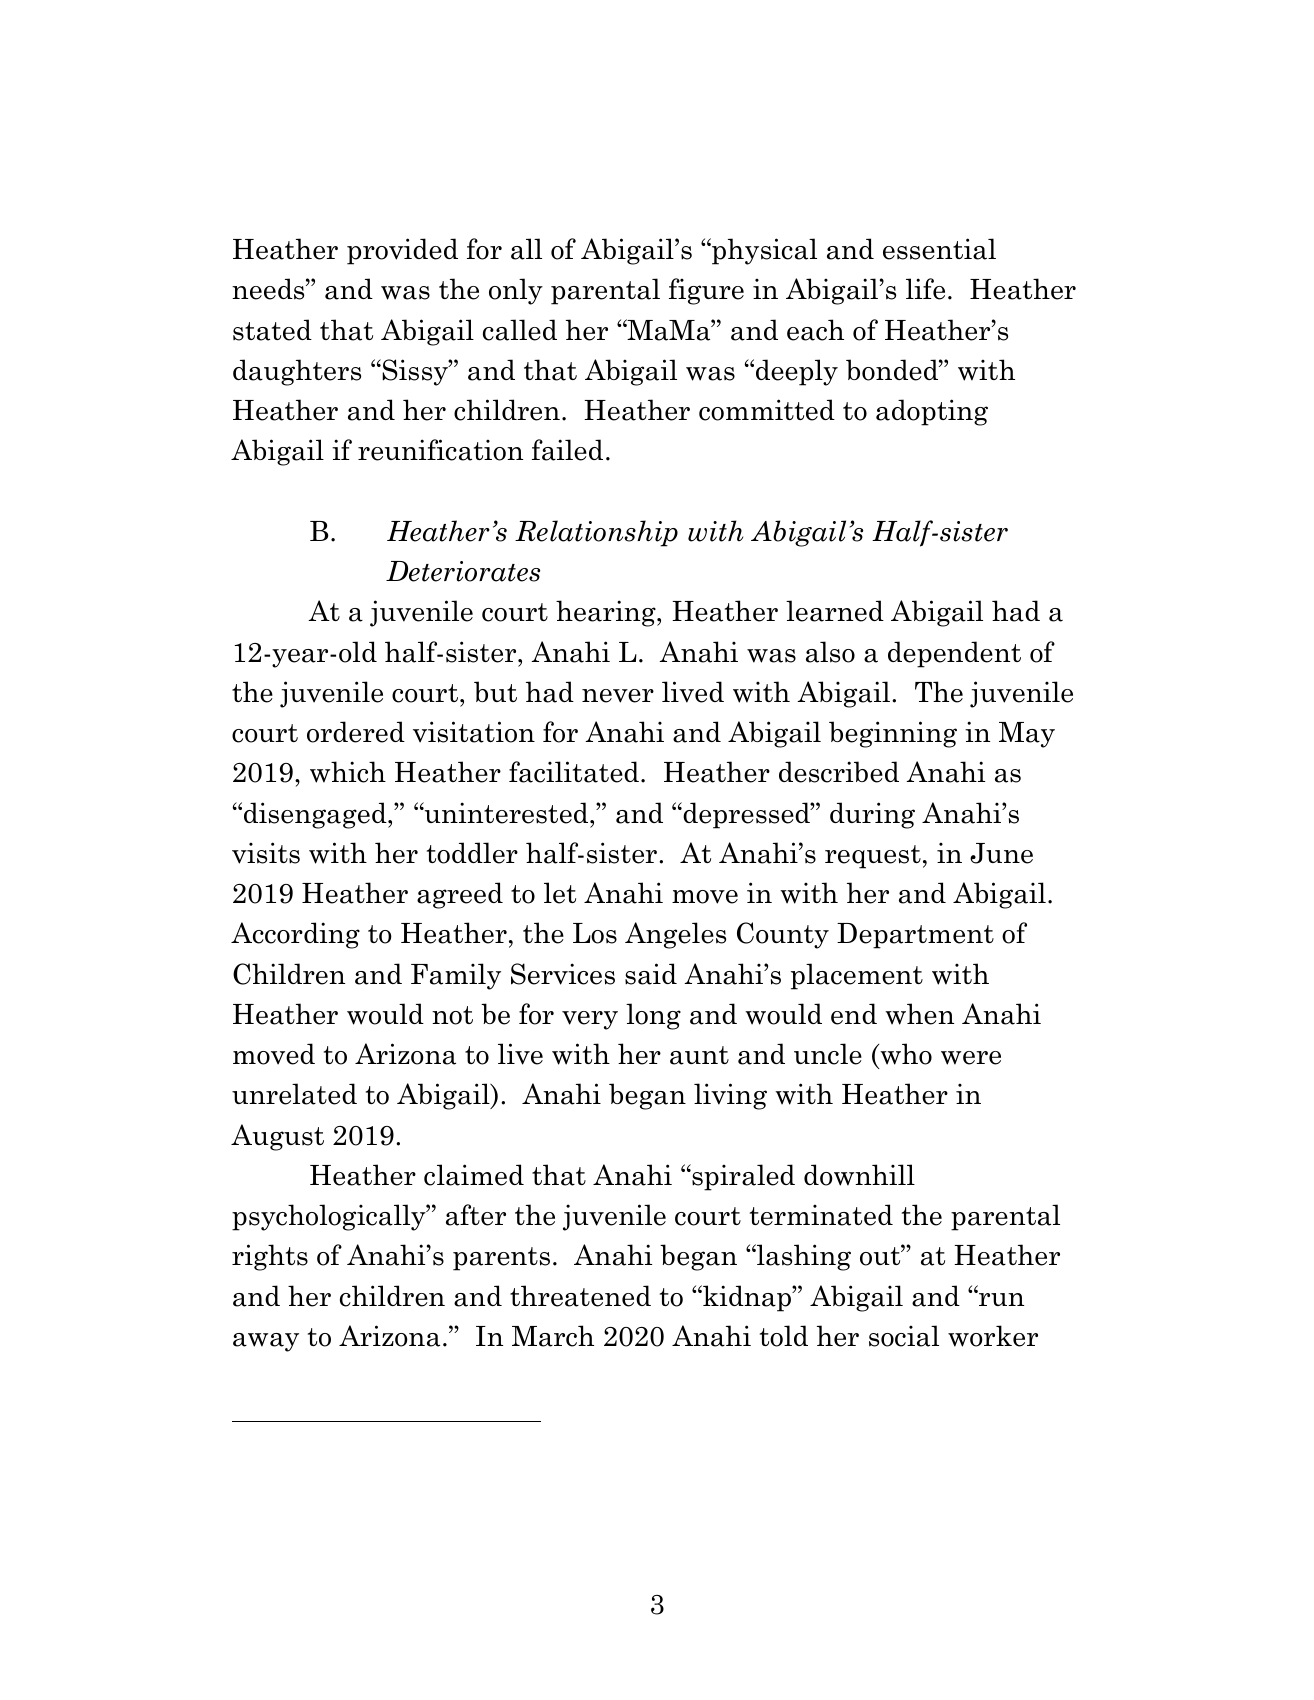 The image size is (1314, 1700). What do you see at coordinates (925, 289) in the screenshot?
I see `life` at bounding box center [925, 289].
